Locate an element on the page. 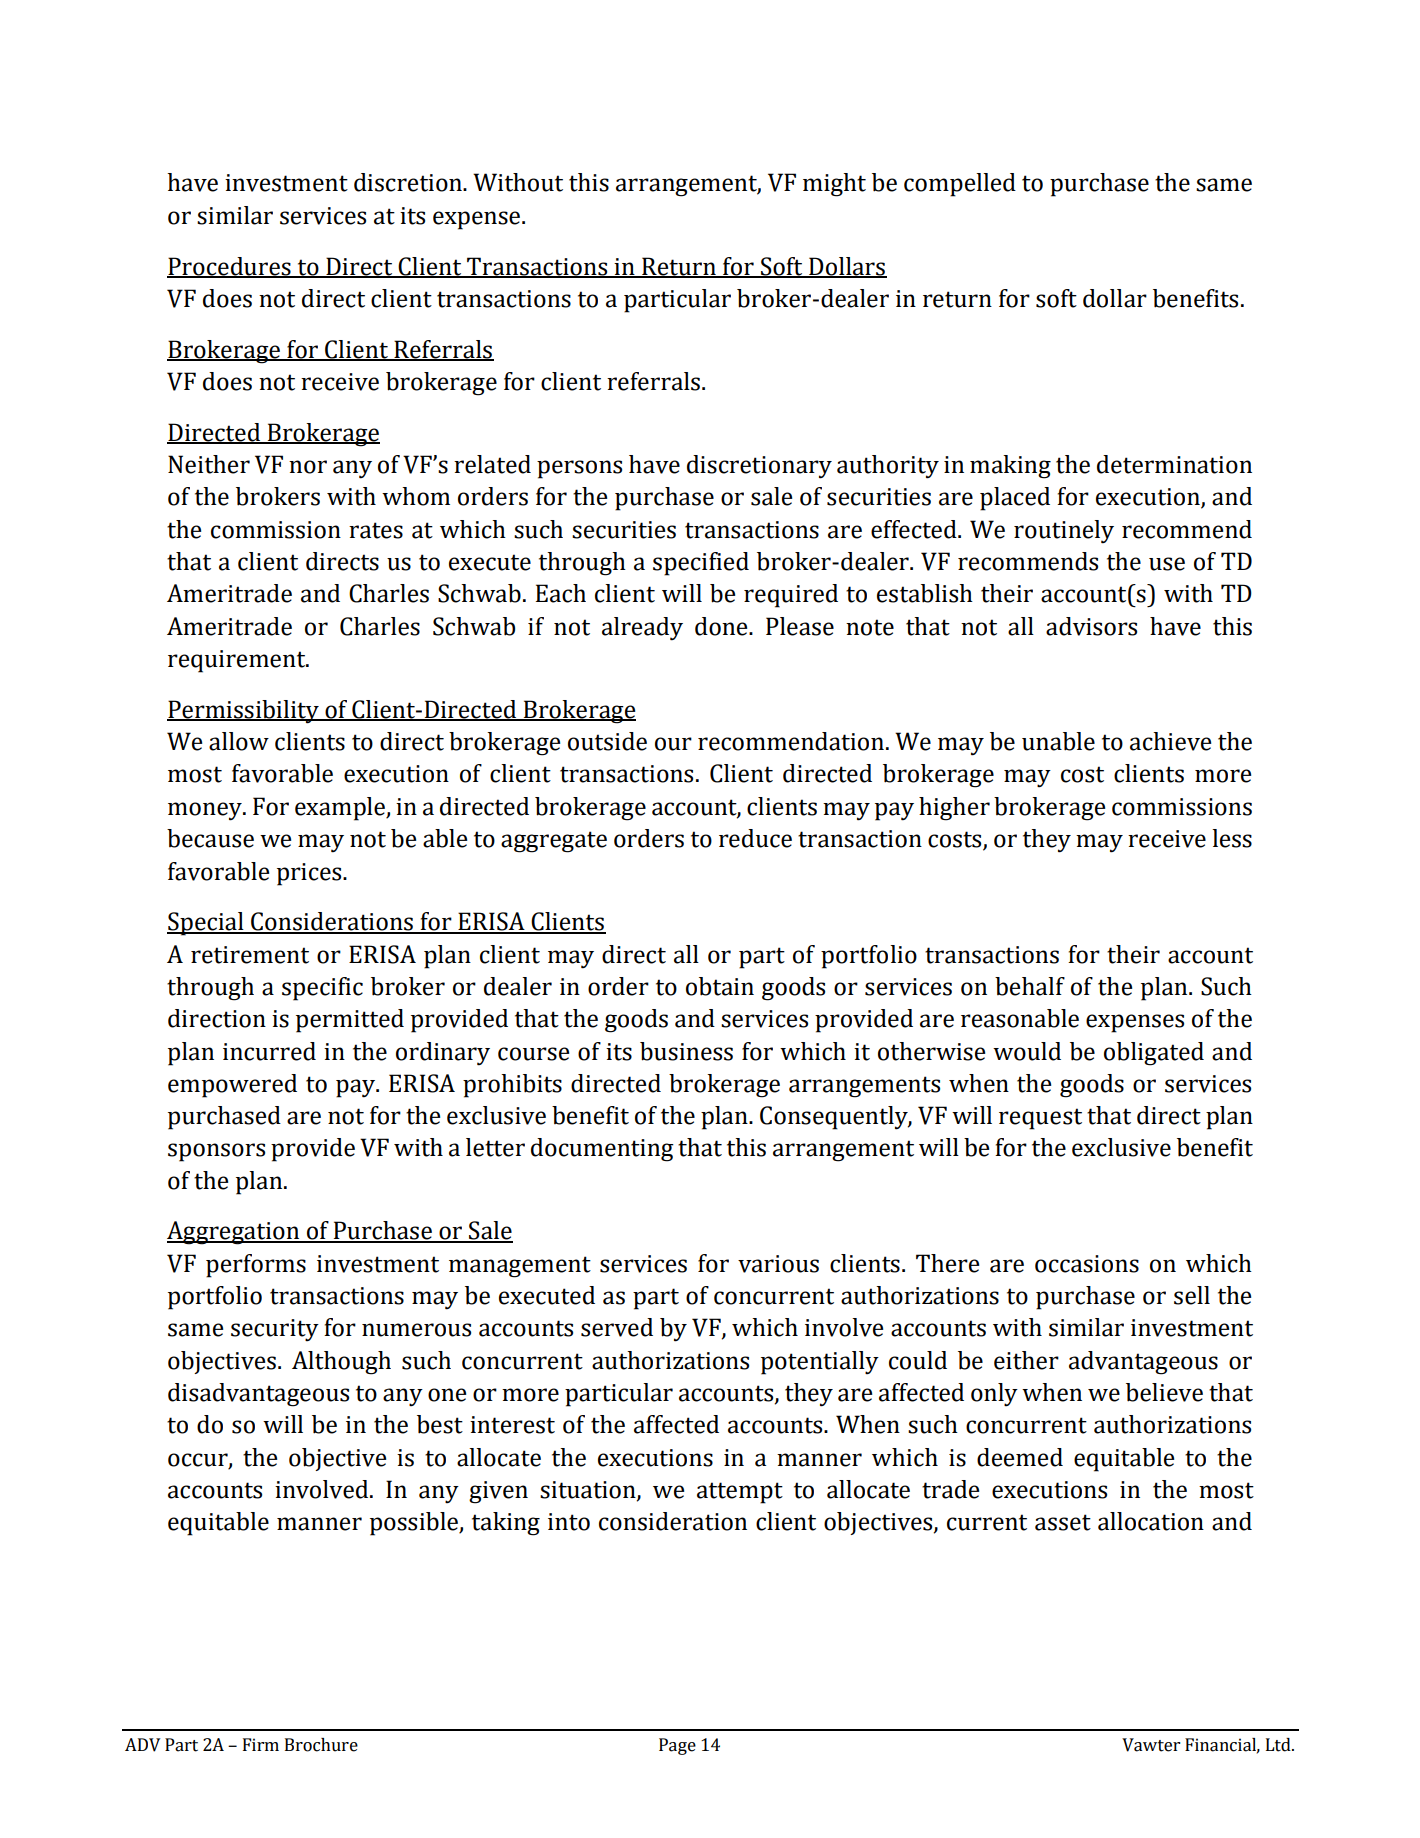 The width and height of the page is (1420, 1838). various is located at coordinates (778, 1264).
